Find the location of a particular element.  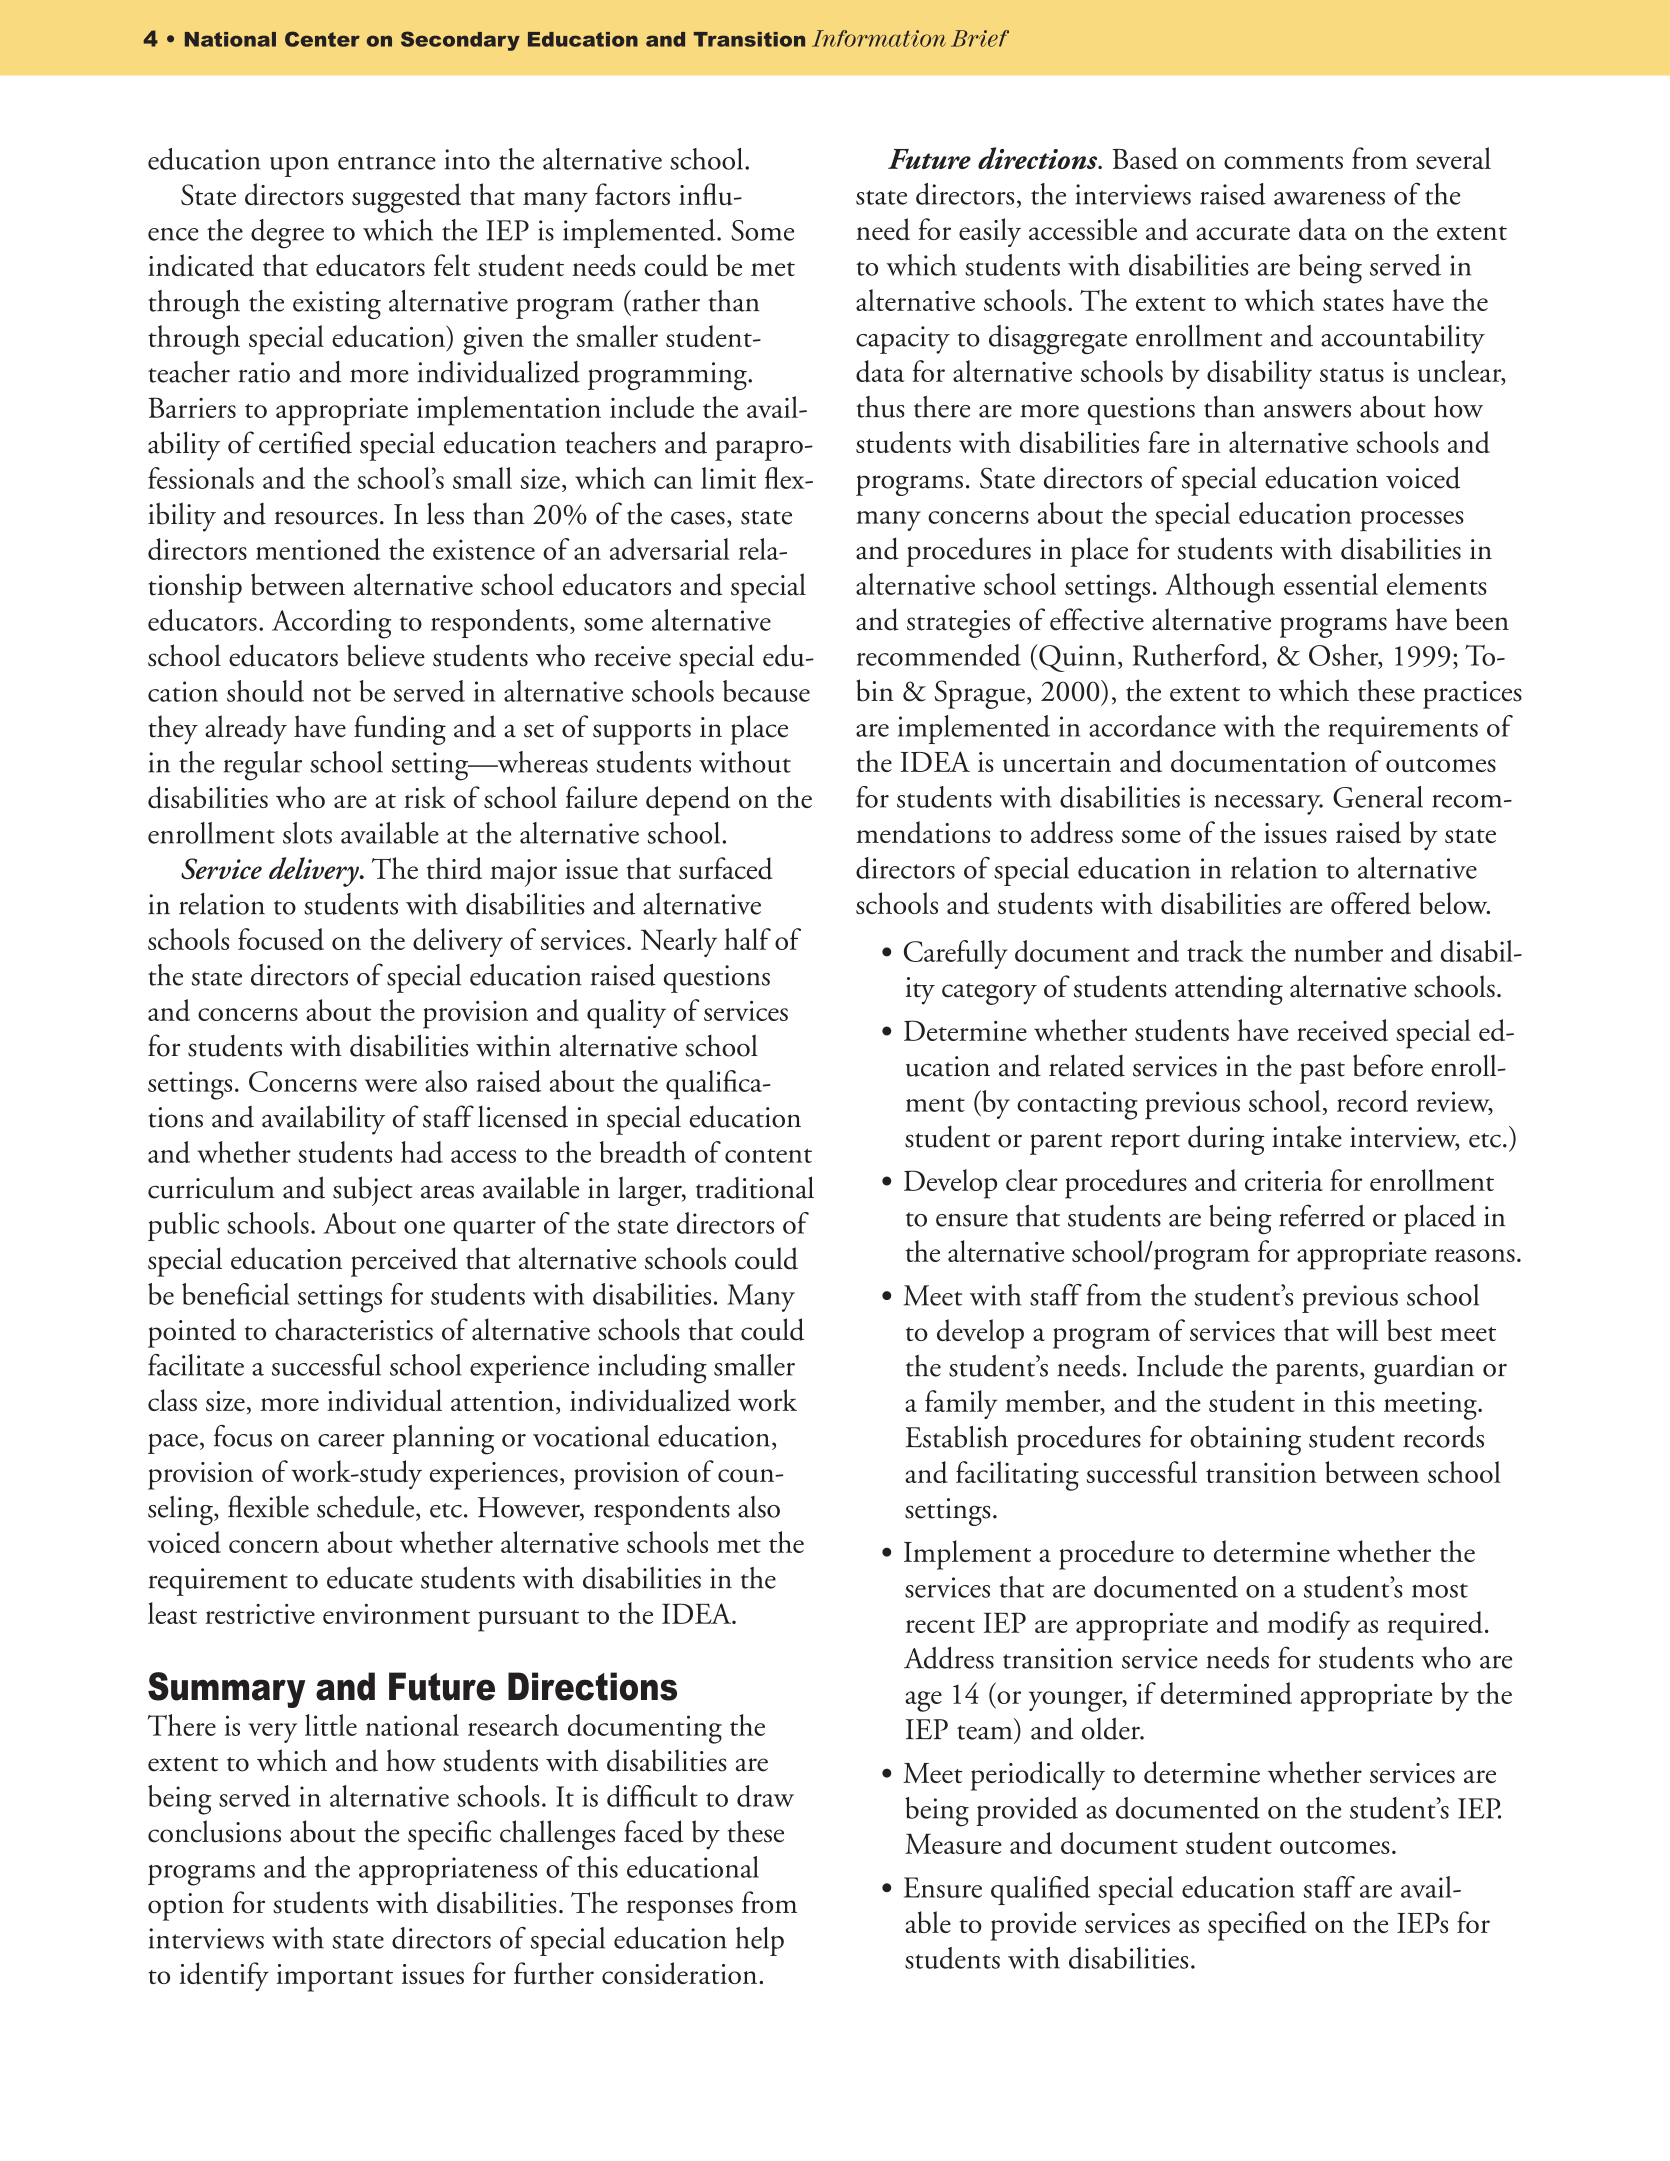

number is located at coordinates (1338, 951).
